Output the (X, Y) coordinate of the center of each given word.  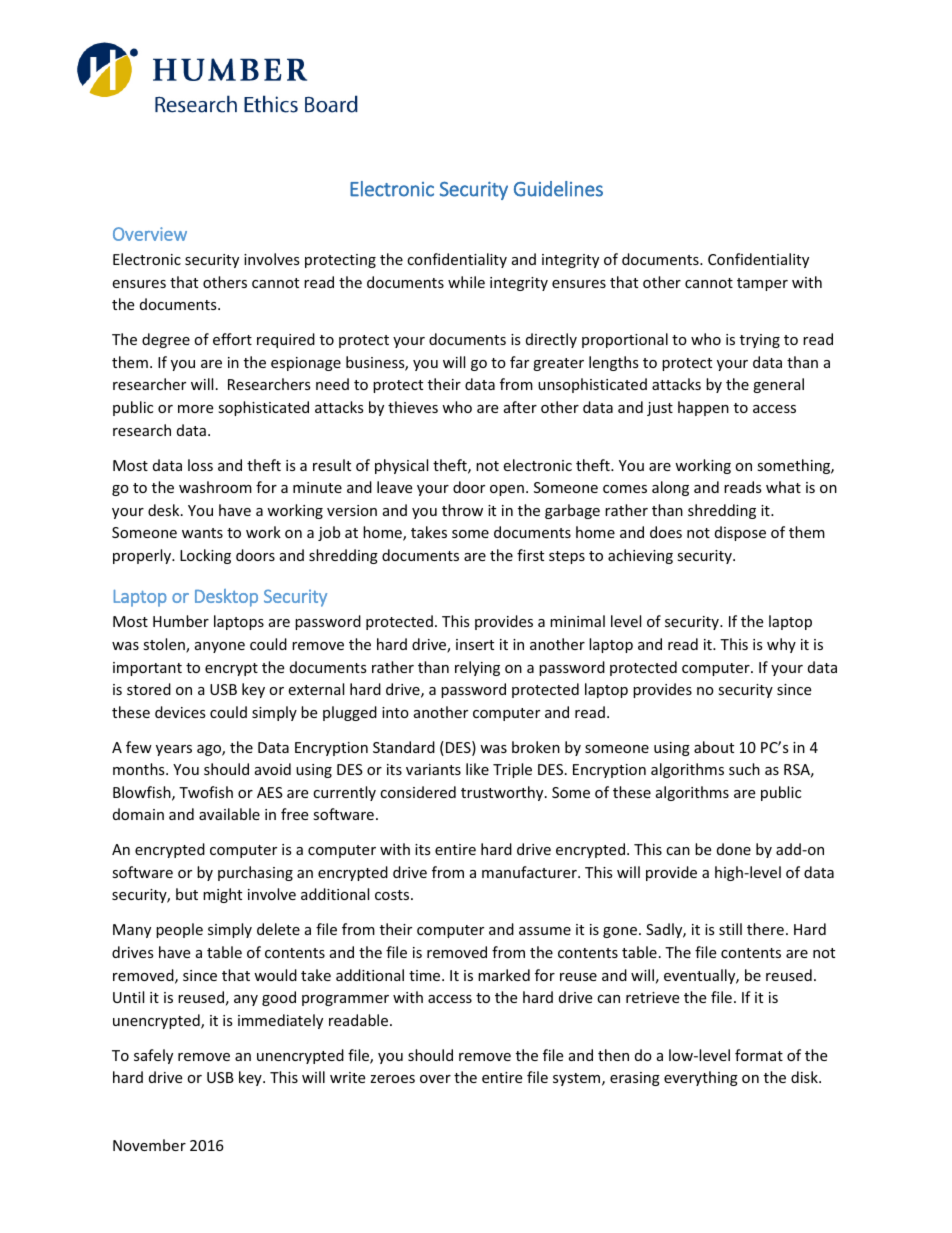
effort (232, 339)
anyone (220, 647)
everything (701, 1078)
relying (477, 668)
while (466, 282)
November (149, 1145)
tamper (762, 284)
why (781, 645)
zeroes (392, 1079)
